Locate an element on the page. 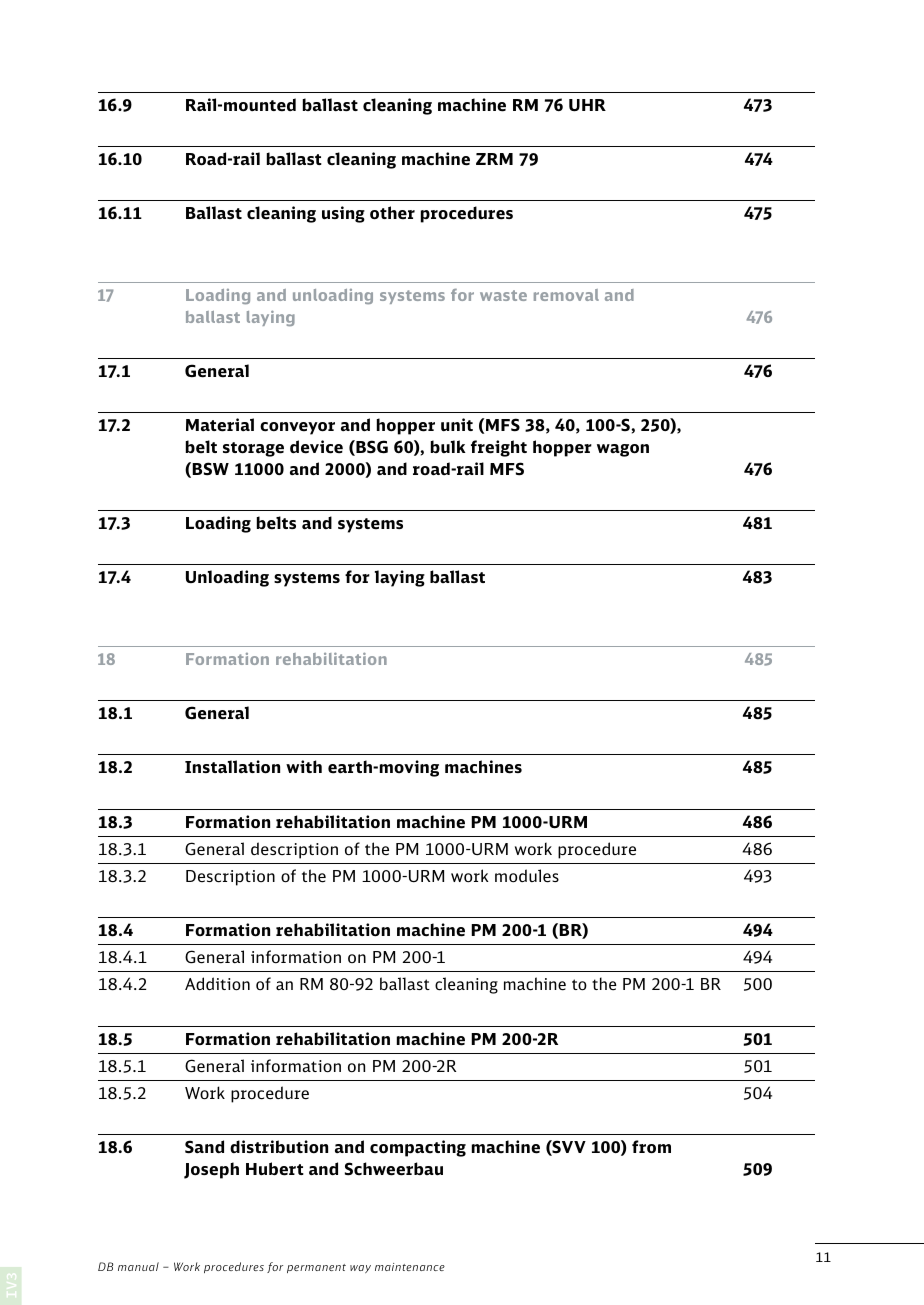 This document has height=1305, width=924. from is located at coordinates (651, 1147).
